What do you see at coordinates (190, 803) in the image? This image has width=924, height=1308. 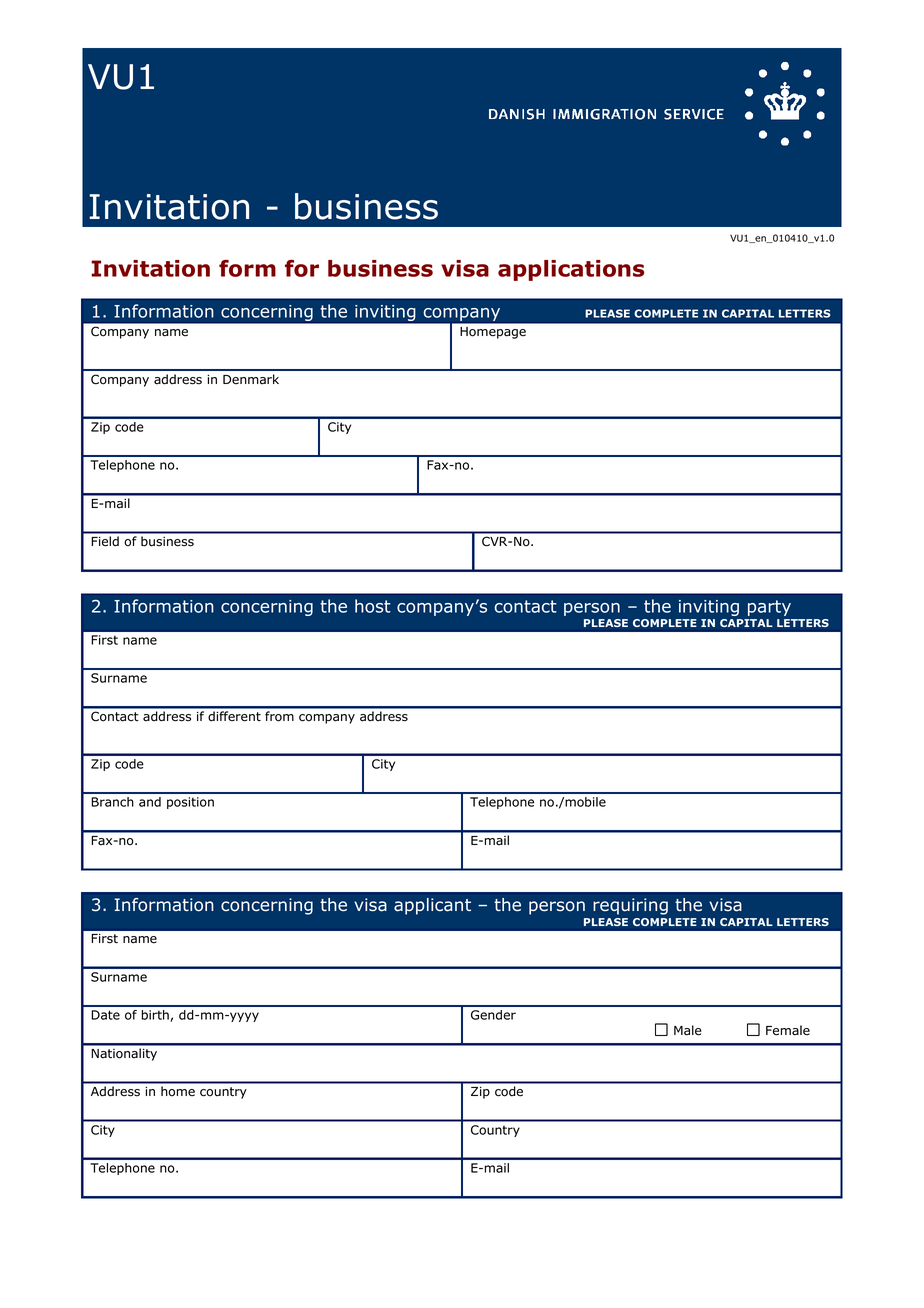 I see `position` at bounding box center [190, 803].
